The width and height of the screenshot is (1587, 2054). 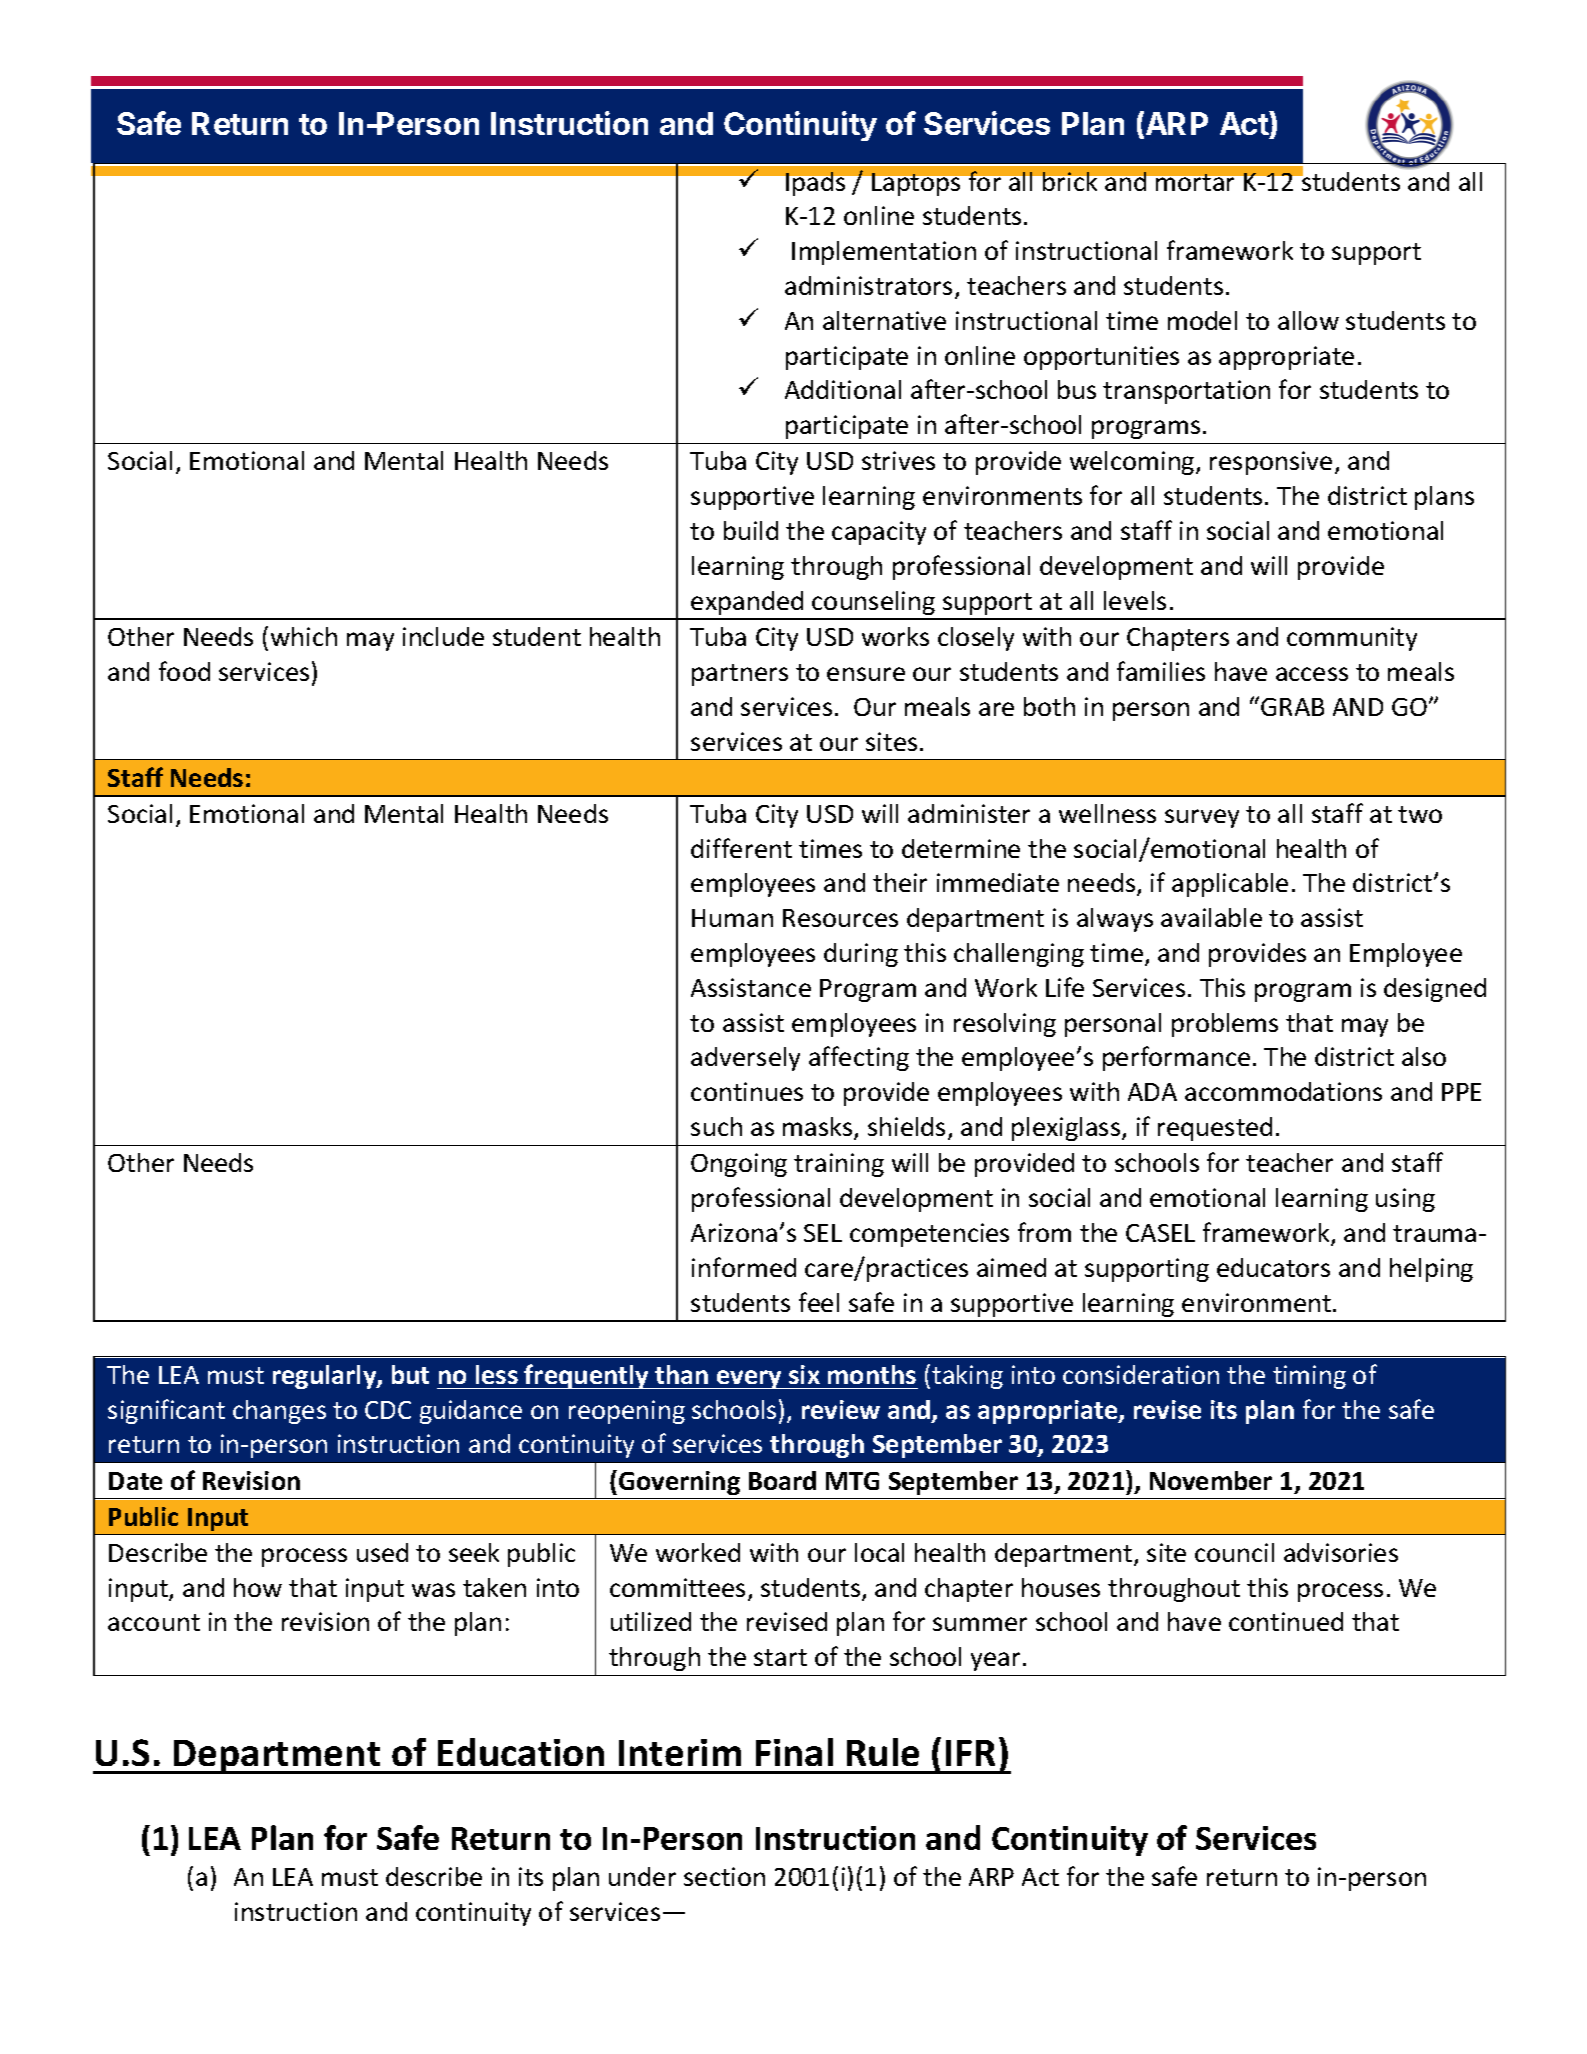 I want to click on Education, so click(x=521, y=1752).
